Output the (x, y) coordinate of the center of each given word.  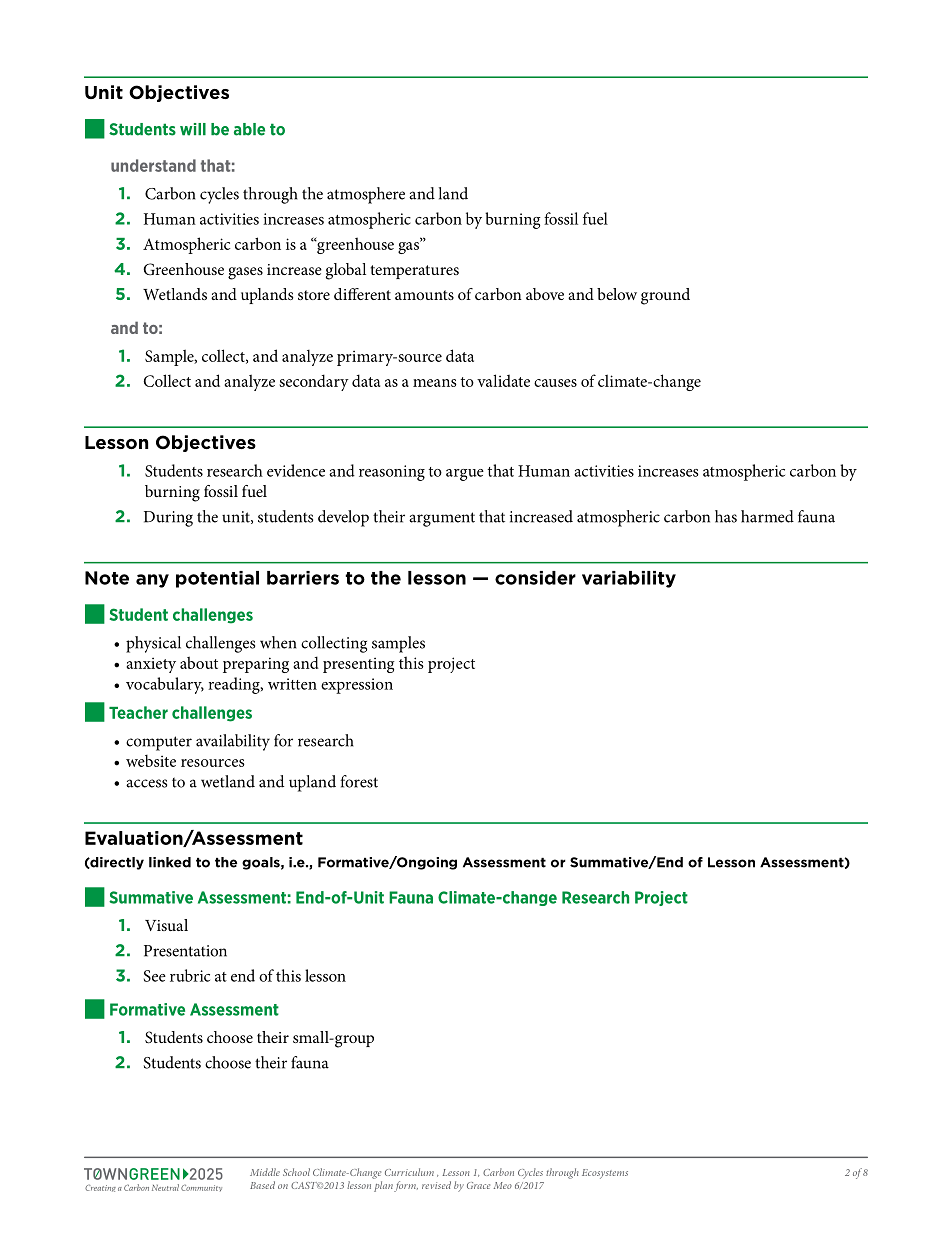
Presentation (185, 951)
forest (359, 781)
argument (442, 519)
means (435, 383)
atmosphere (366, 195)
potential (217, 579)
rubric (190, 975)
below (617, 294)
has (726, 516)
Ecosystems (605, 1174)
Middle (265, 1172)
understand (153, 165)
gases (245, 273)
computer (159, 743)
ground (665, 296)
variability (629, 579)
